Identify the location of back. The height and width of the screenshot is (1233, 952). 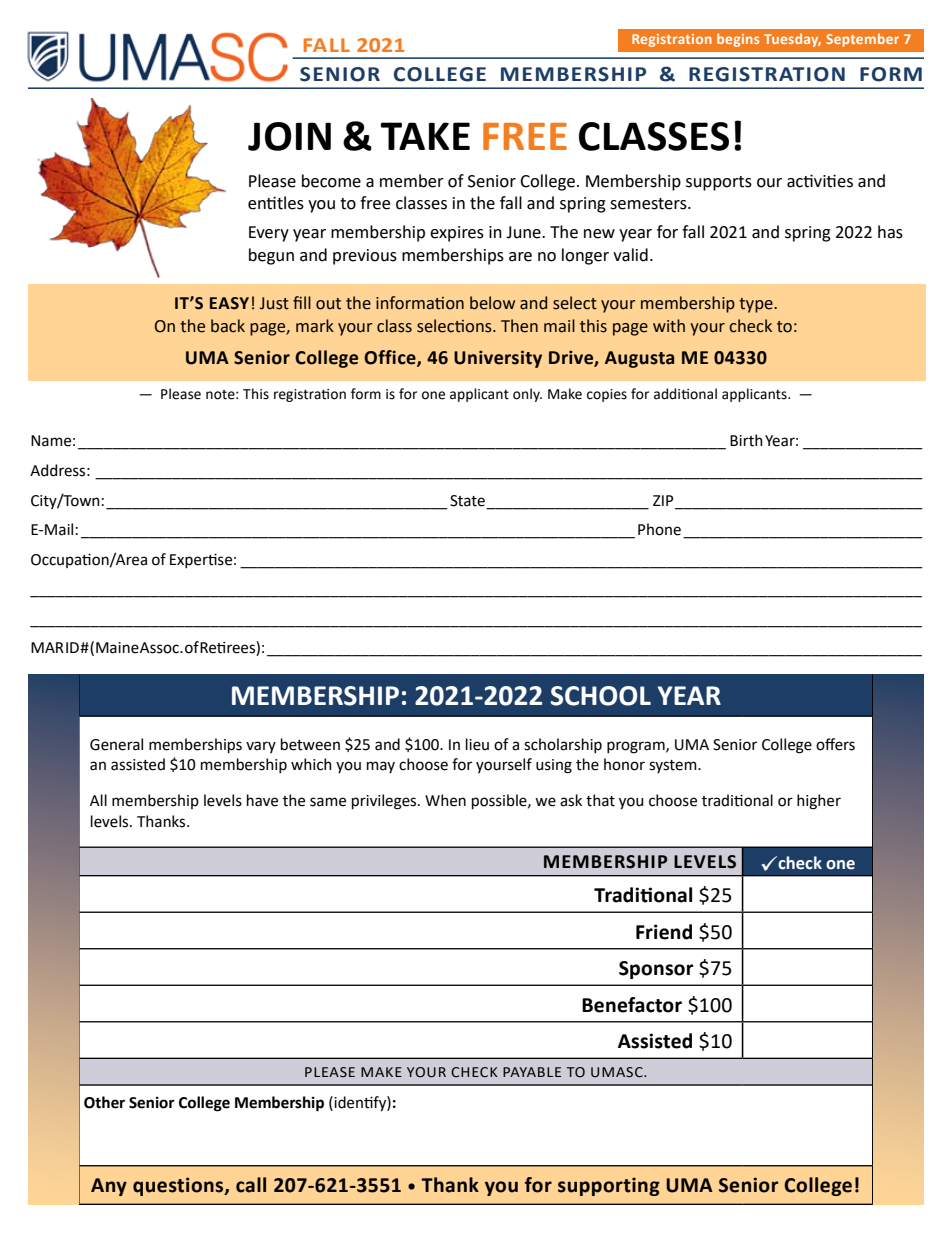
(228, 326).
